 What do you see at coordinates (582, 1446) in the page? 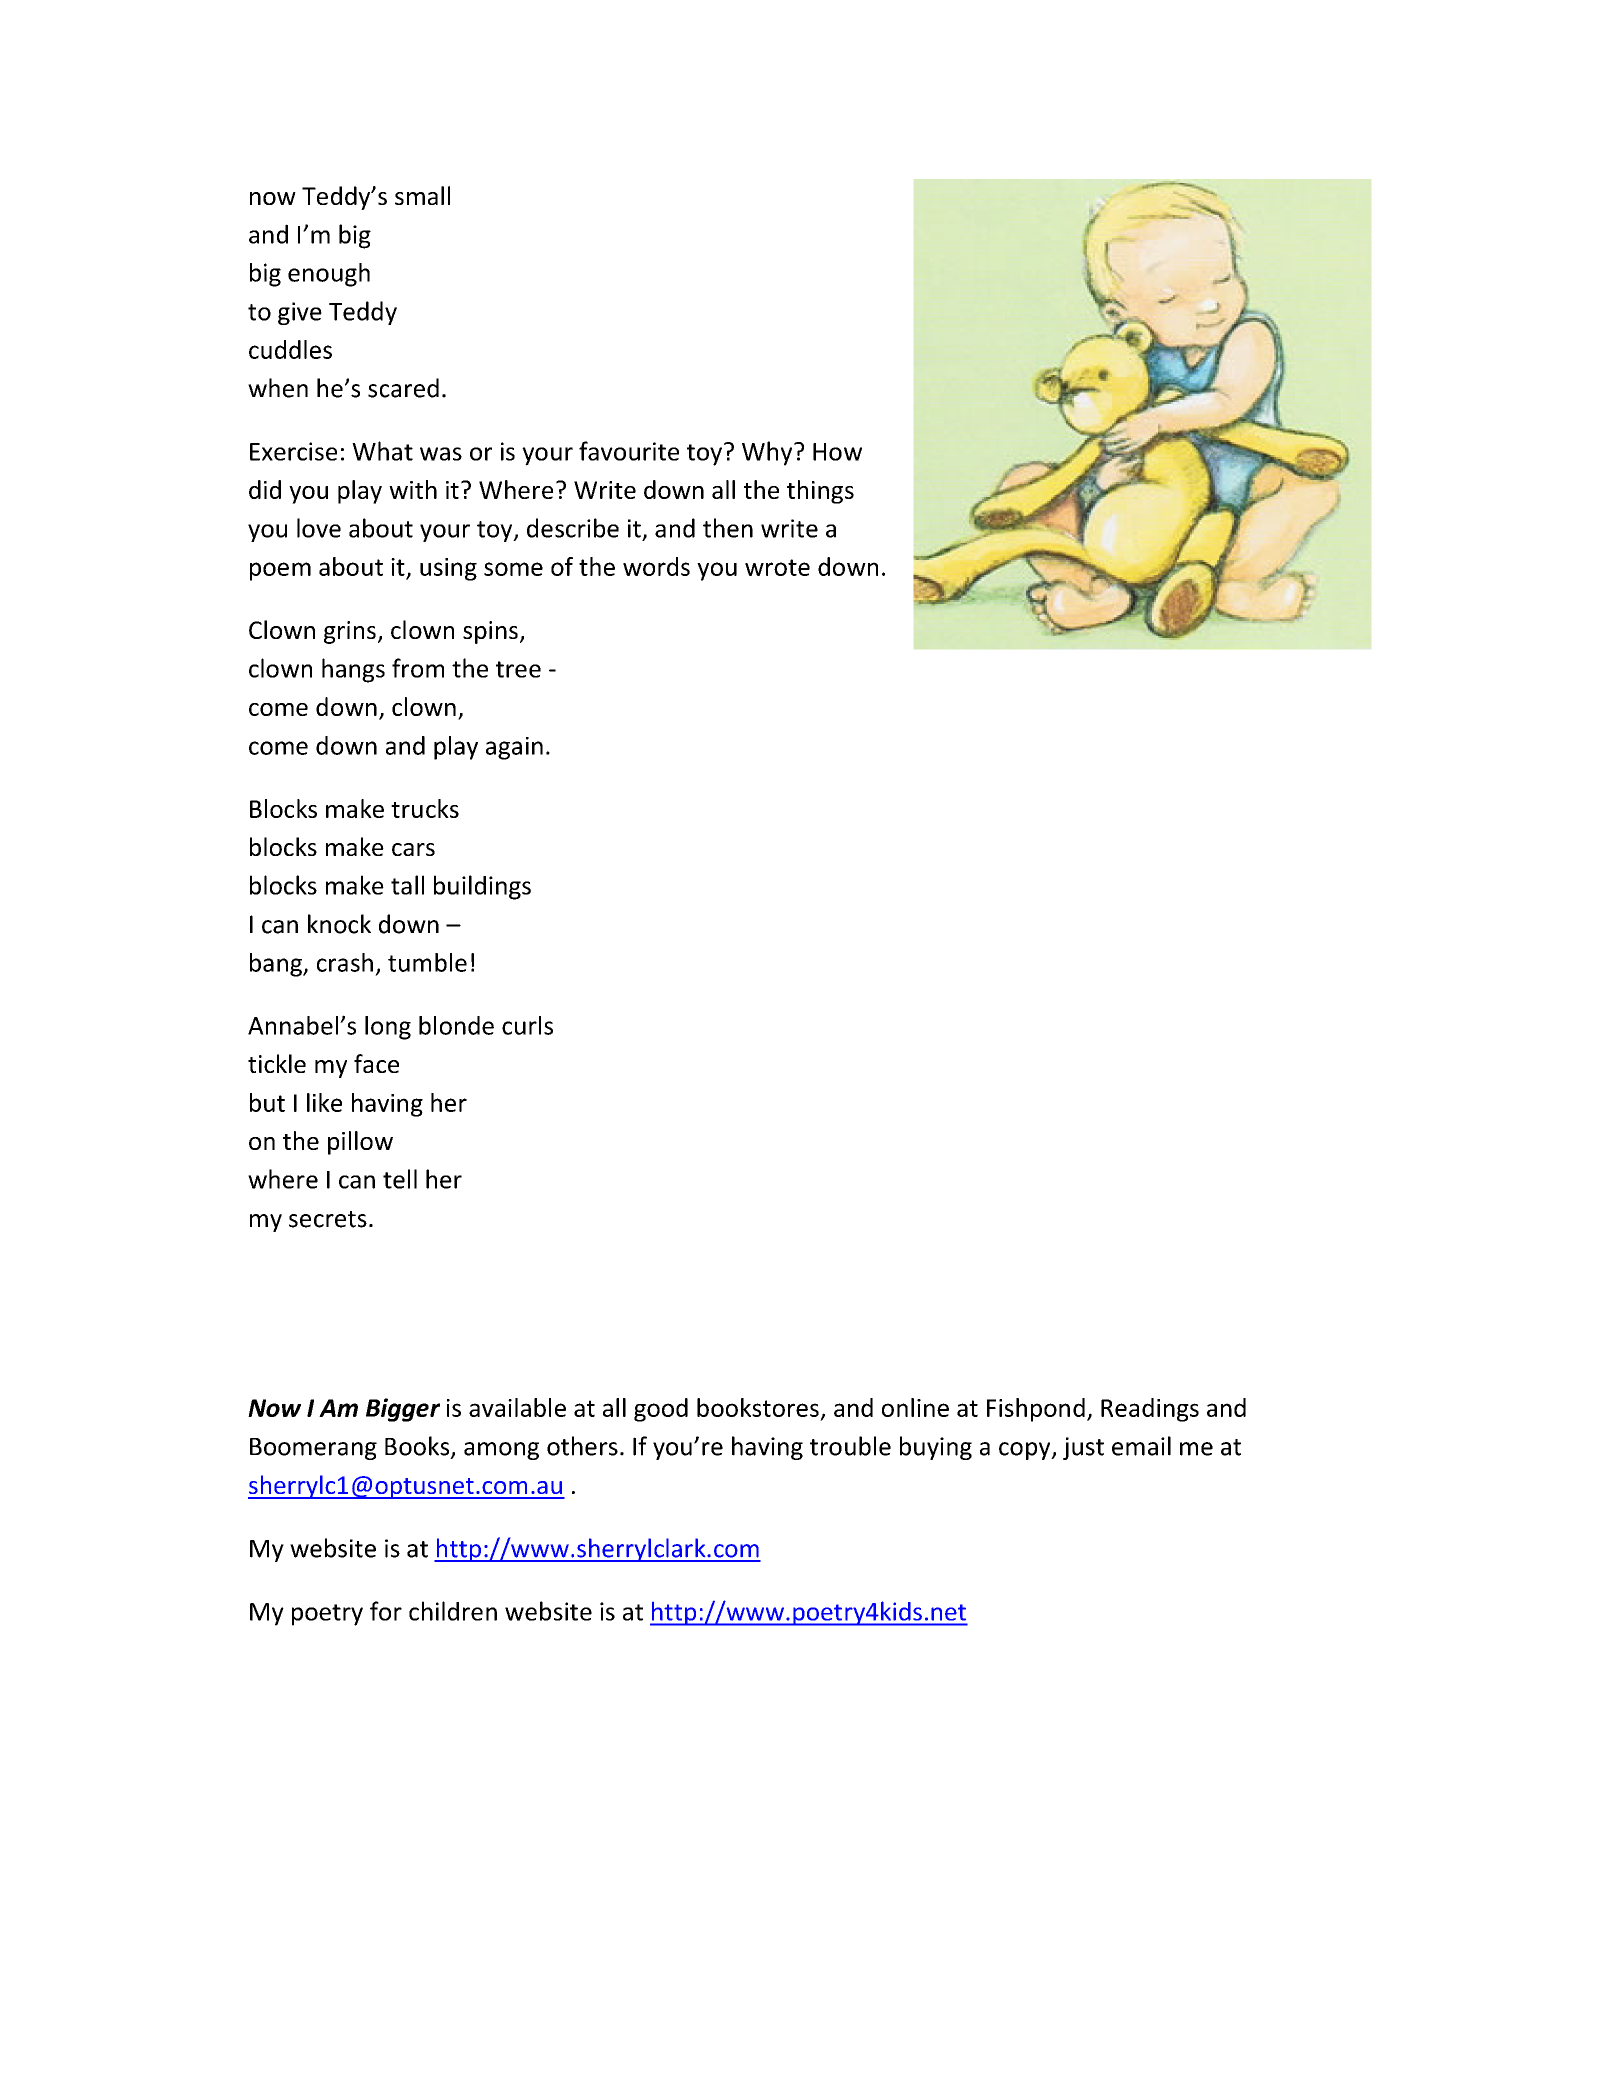
I see `others` at bounding box center [582, 1446].
